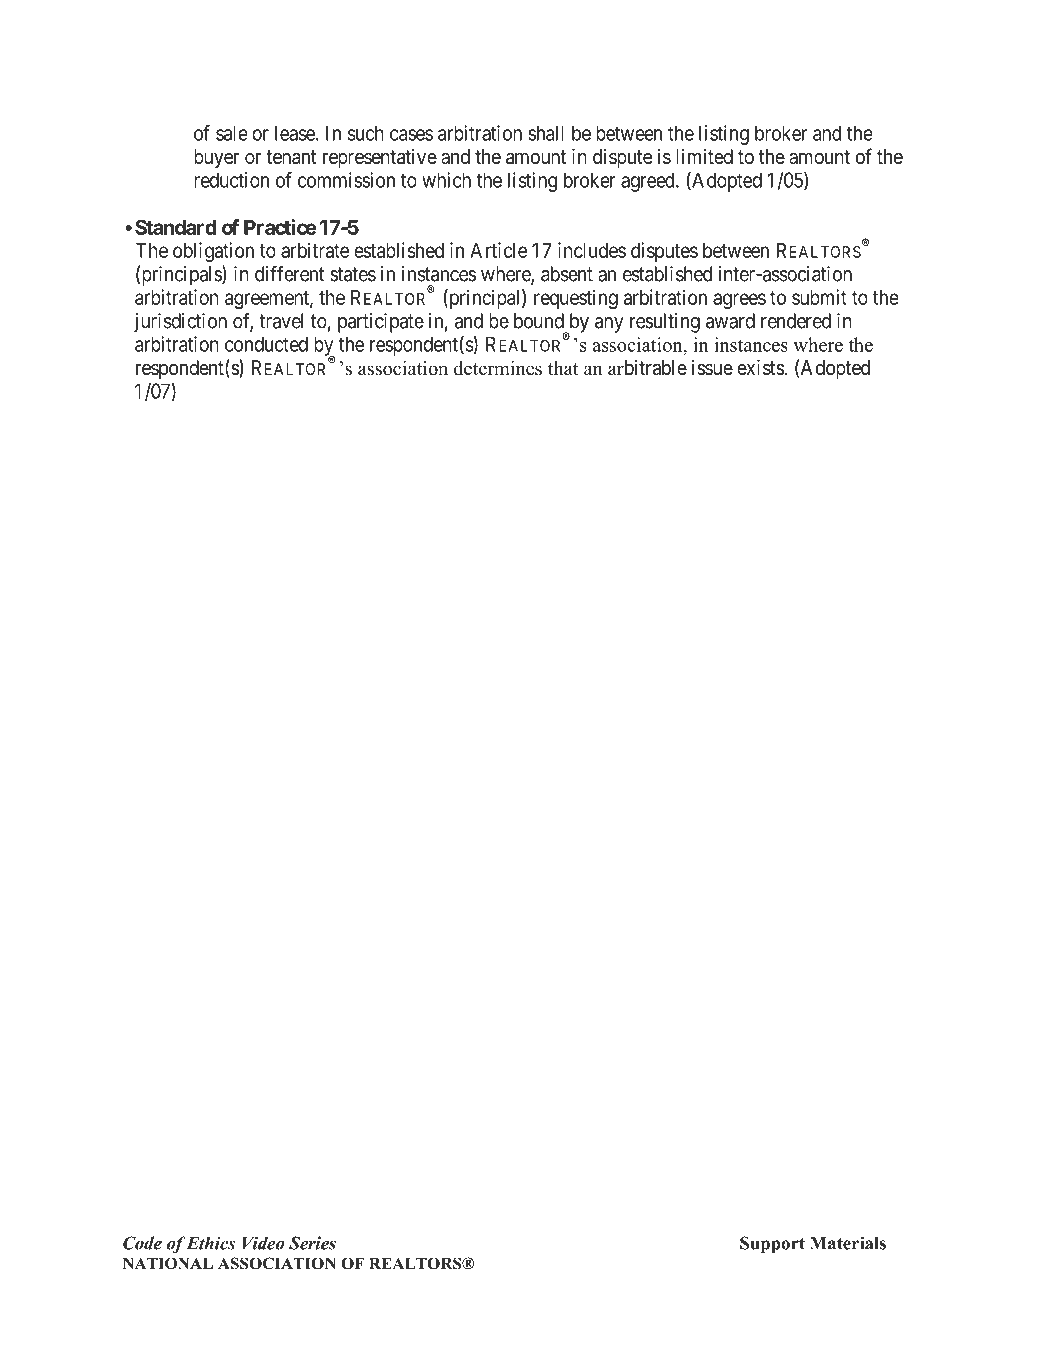  Describe the element at coordinates (264, 1243) in the screenshot. I see `Video` at that location.
